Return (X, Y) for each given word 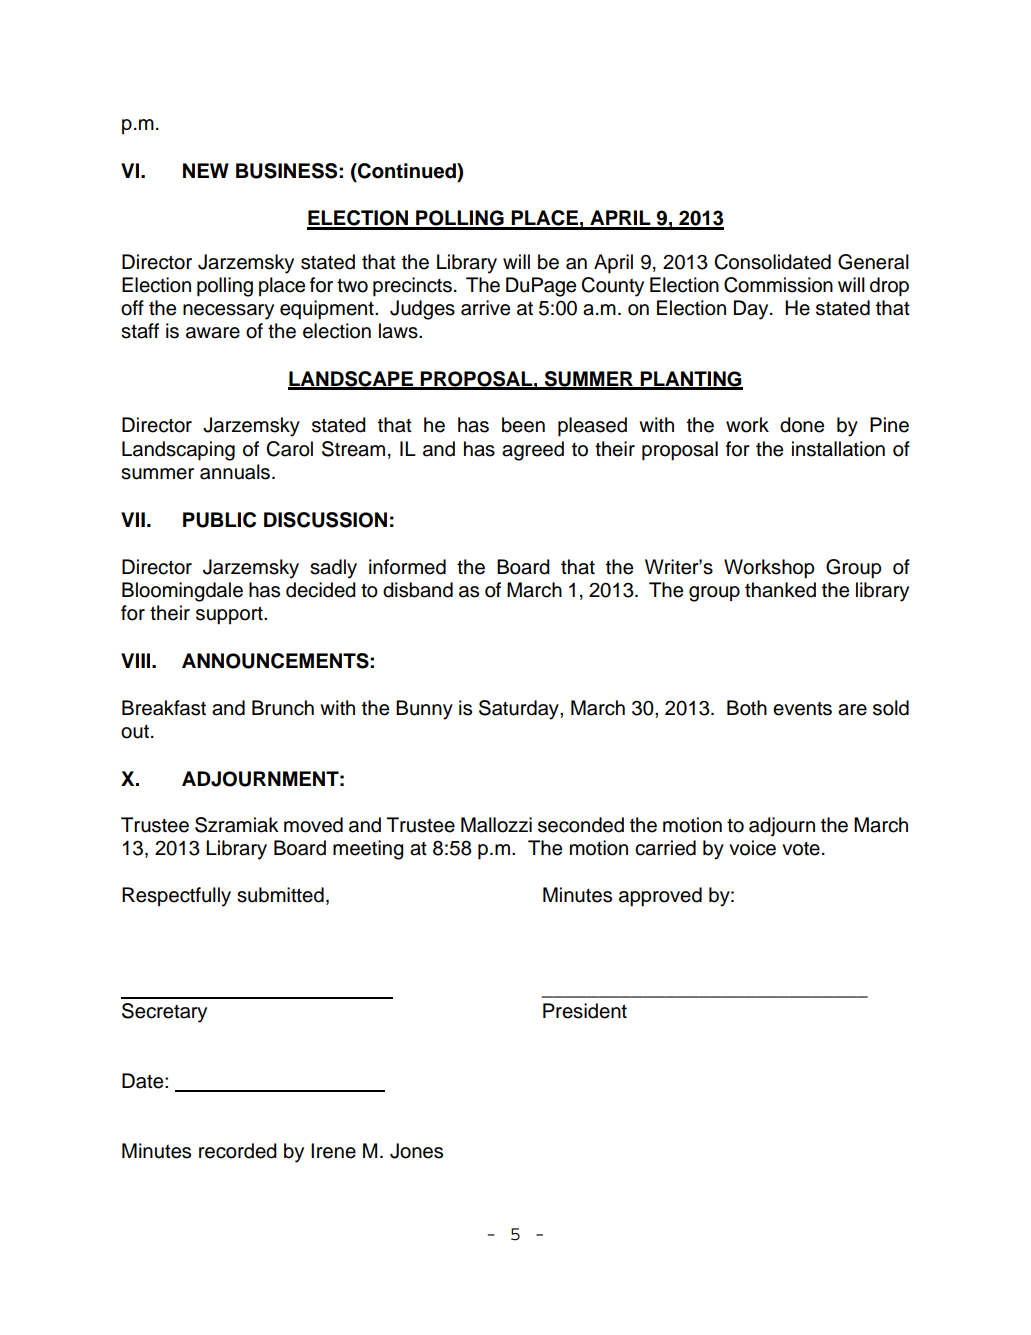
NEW (206, 170)
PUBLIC (219, 520)
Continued (407, 171)
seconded (581, 825)
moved (313, 825)
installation (838, 449)
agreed (533, 451)
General (873, 262)
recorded (238, 1151)
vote (801, 849)
